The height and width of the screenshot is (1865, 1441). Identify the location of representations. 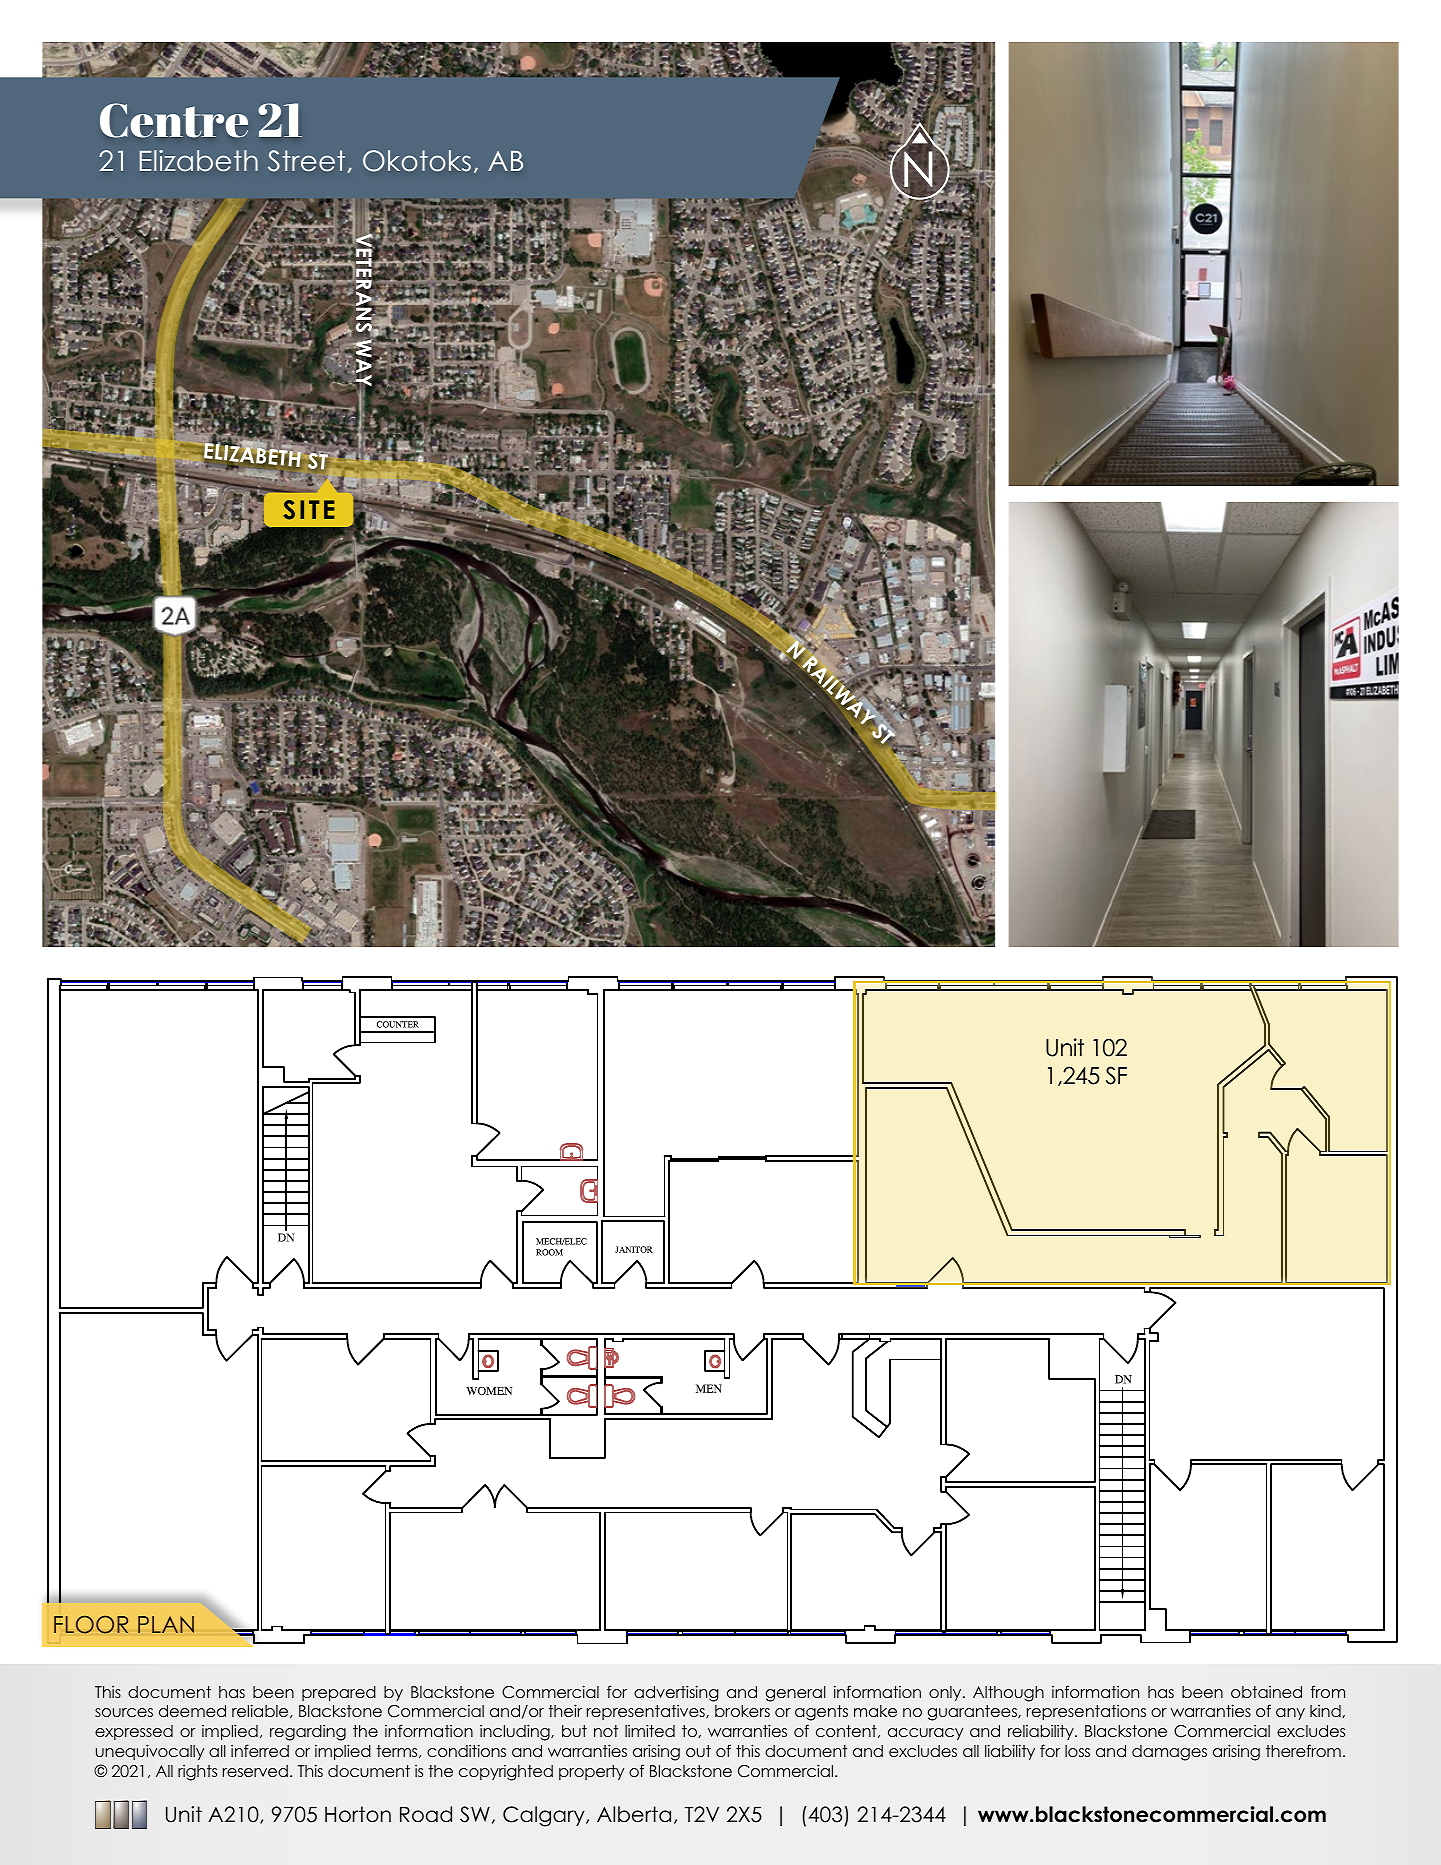
(1086, 1712).
